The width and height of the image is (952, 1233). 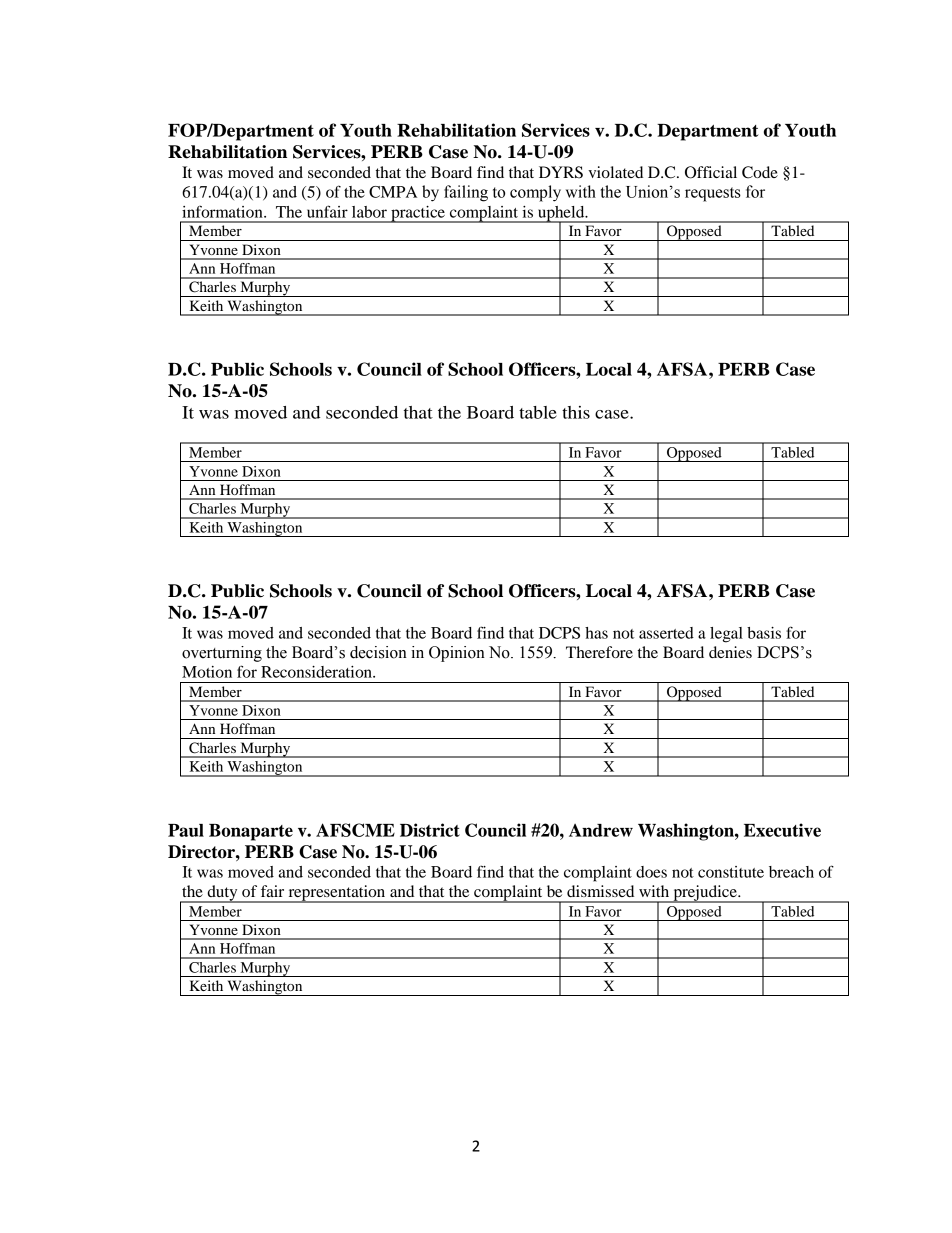 What do you see at coordinates (223, 211) in the image?
I see `information` at bounding box center [223, 211].
